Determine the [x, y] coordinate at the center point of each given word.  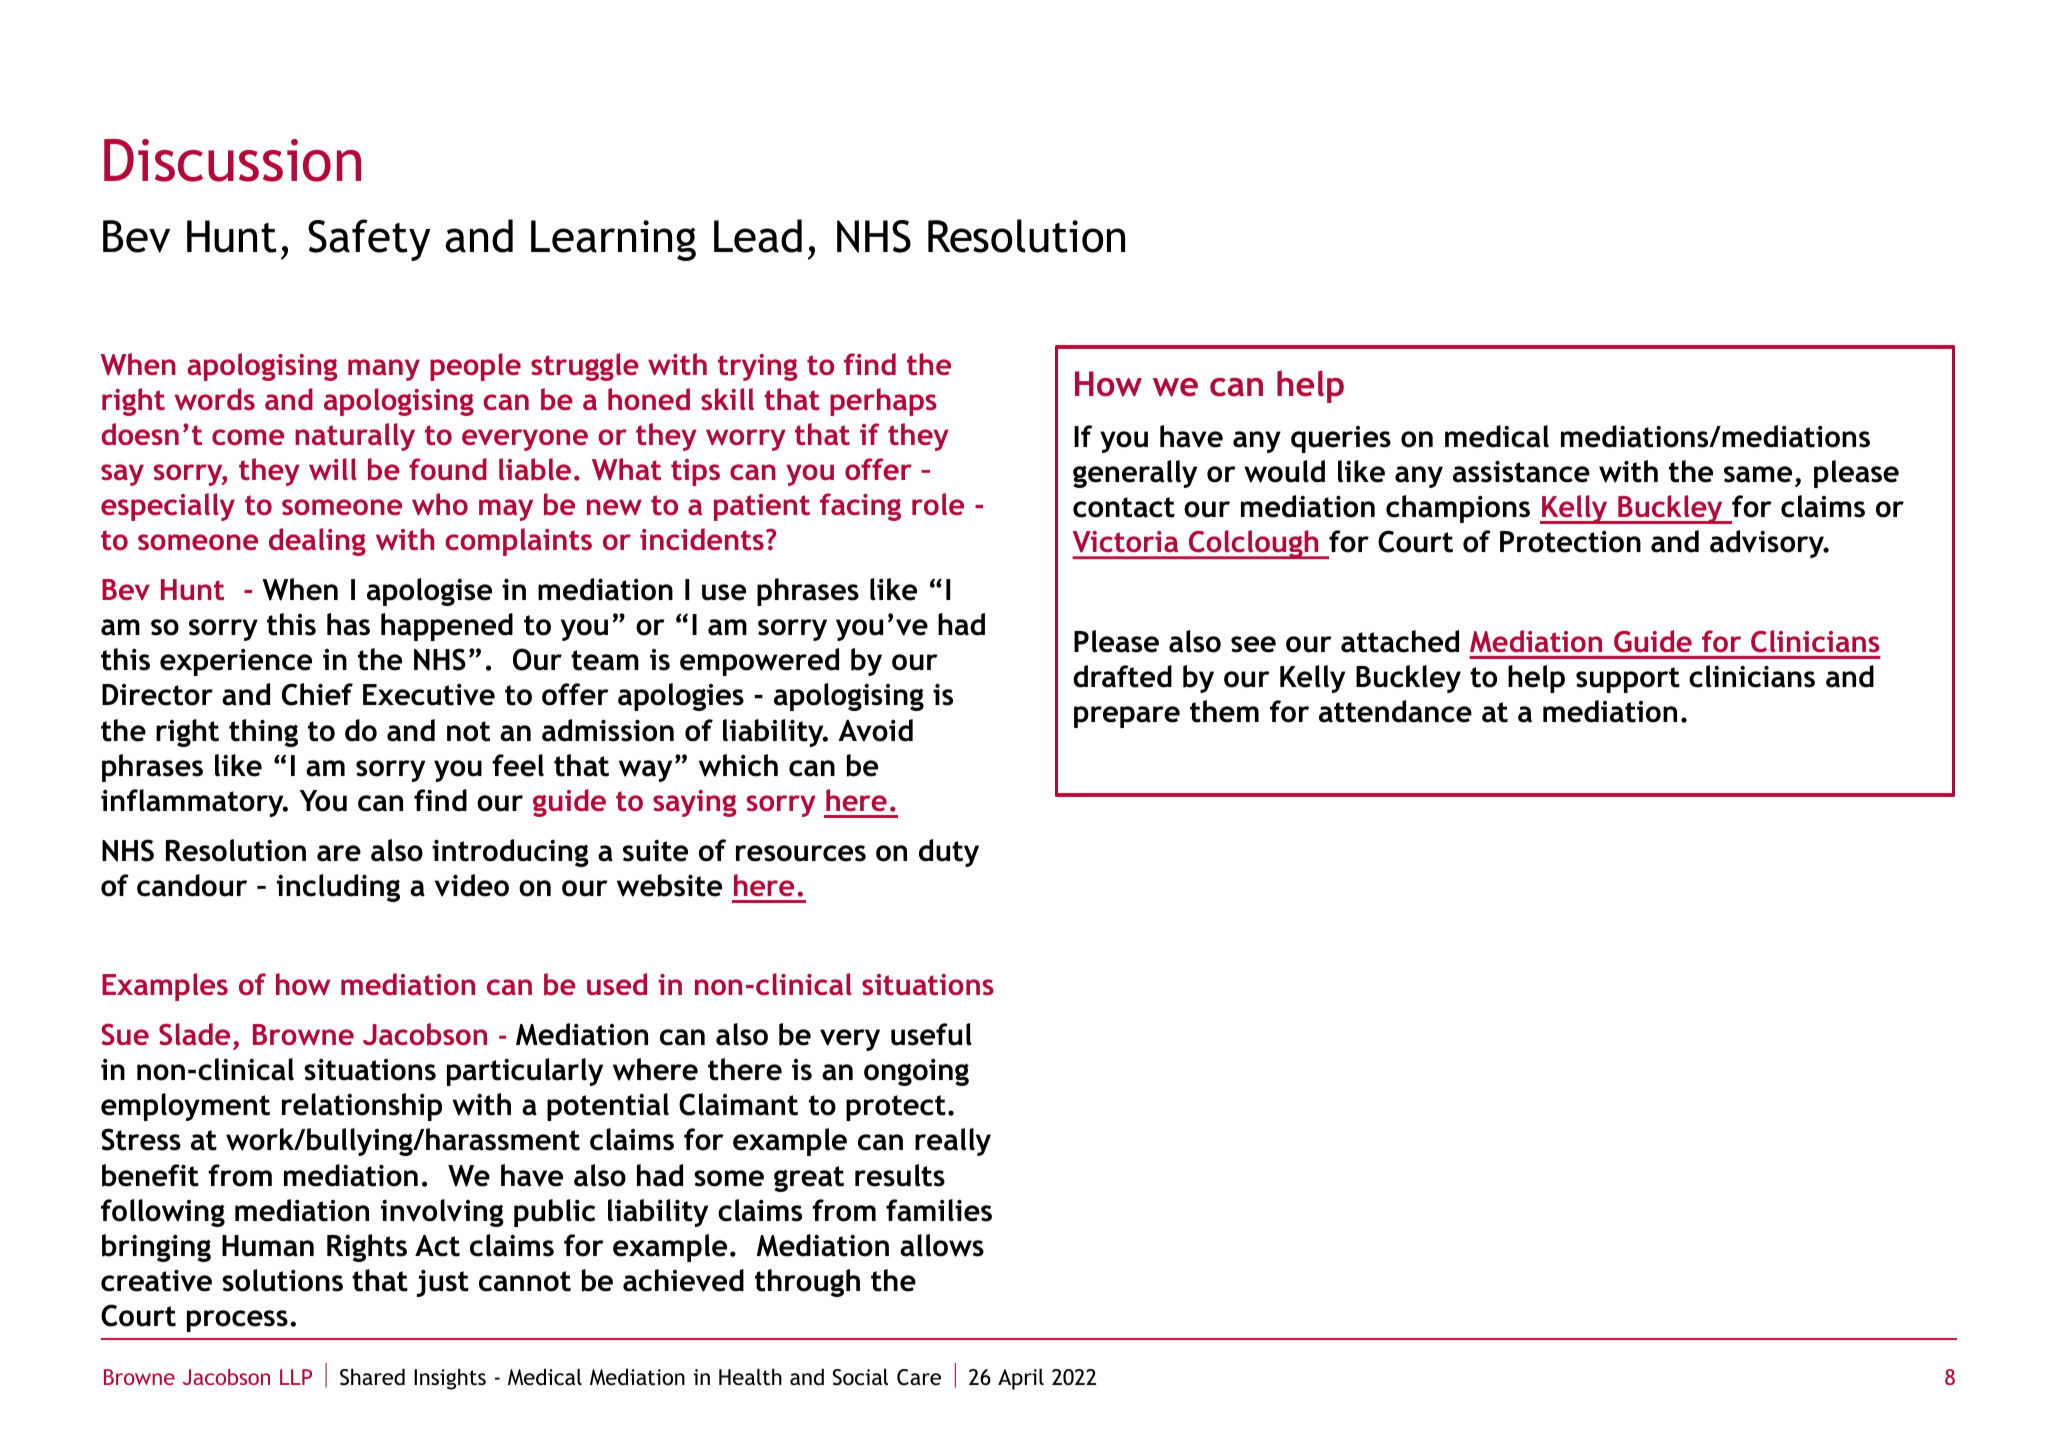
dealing [317, 542]
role [938, 504]
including [338, 888]
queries [1341, 439]
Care [919, 1377]
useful [931, 1034]
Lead [758, 236]
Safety [369, 240]
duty [949, 853]
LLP [296, 1377]
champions [1458, 509]
